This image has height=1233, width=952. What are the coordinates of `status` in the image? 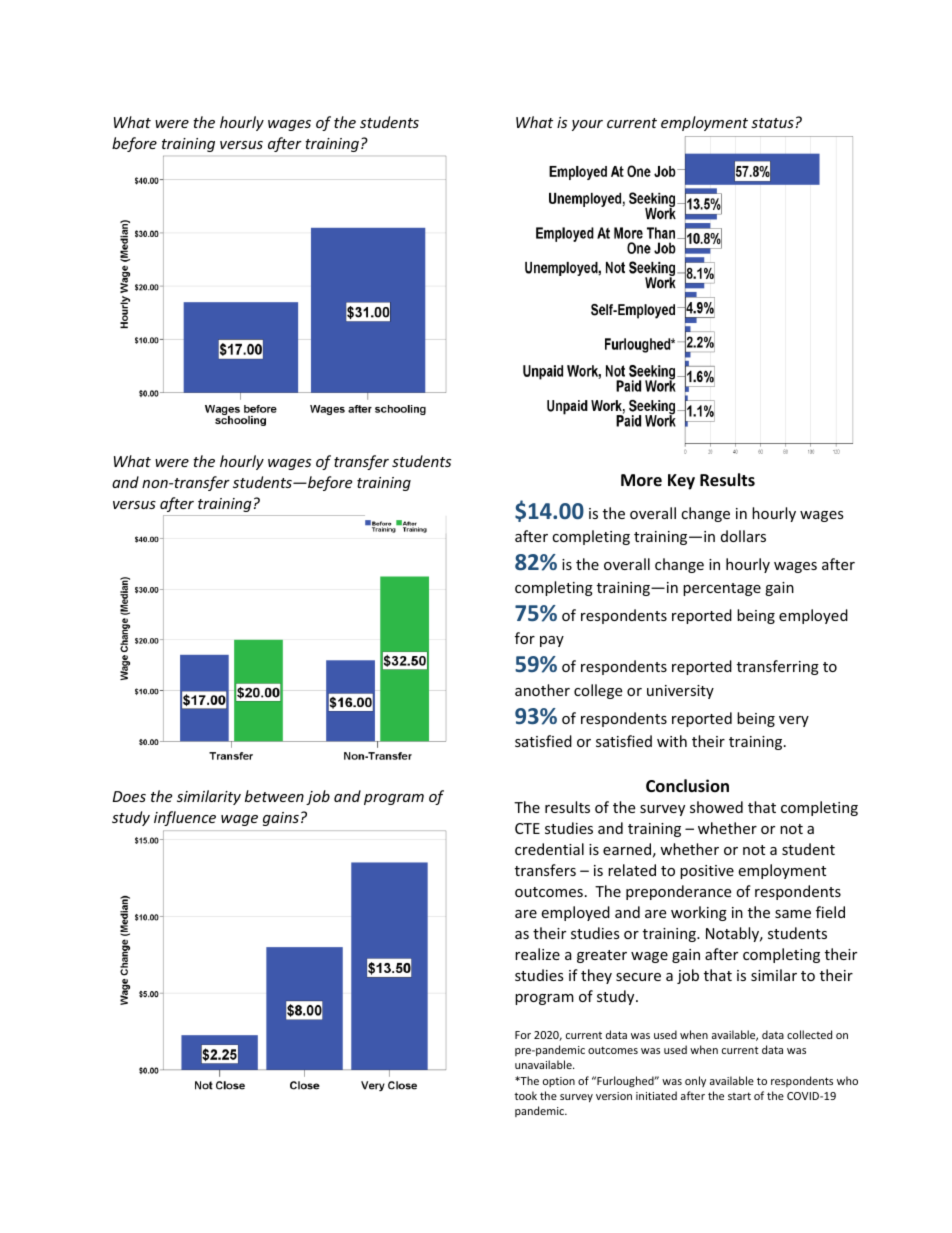 It's located at (772, 123).
